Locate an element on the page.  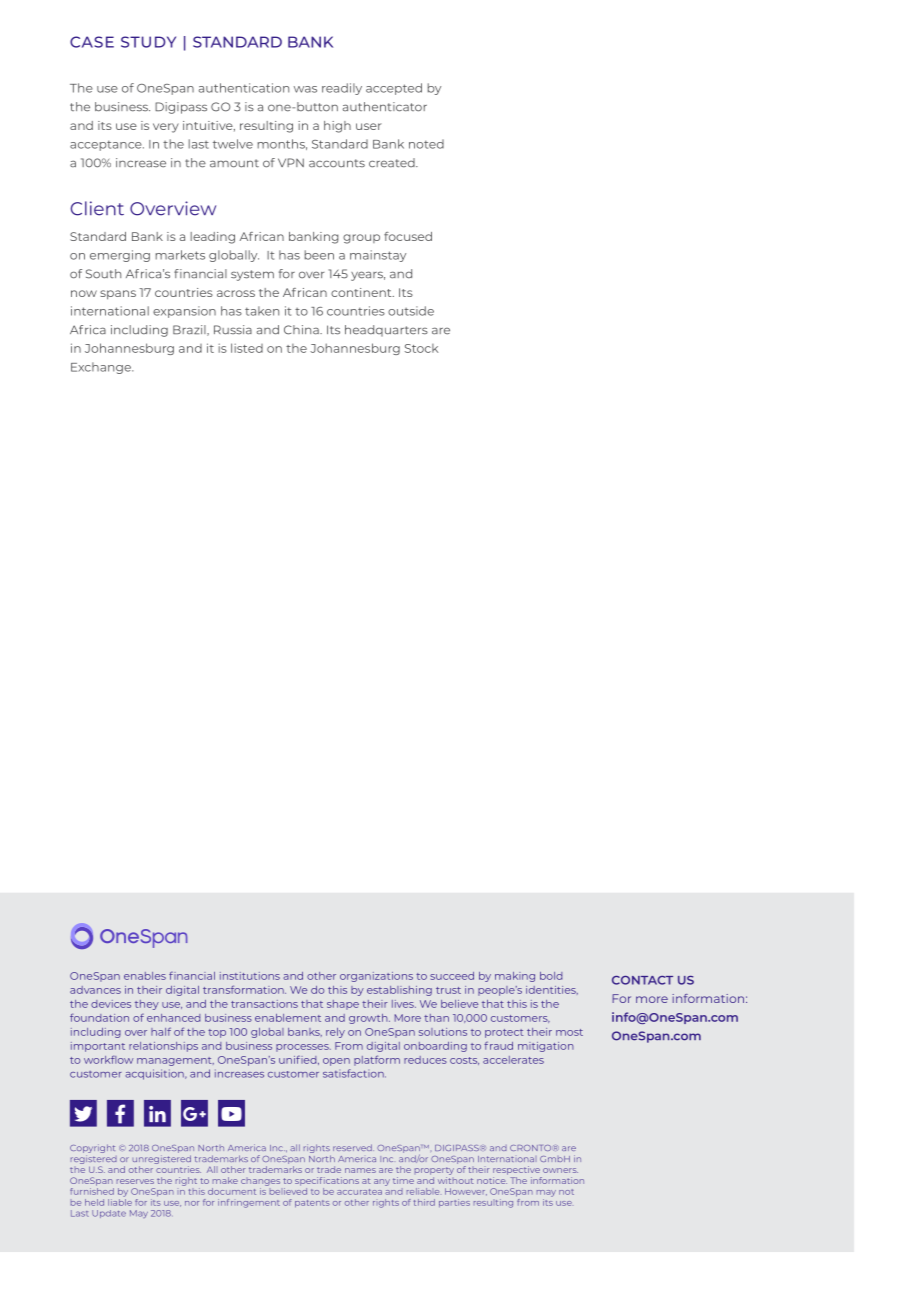
bold is located at coordinates (551, 976).
